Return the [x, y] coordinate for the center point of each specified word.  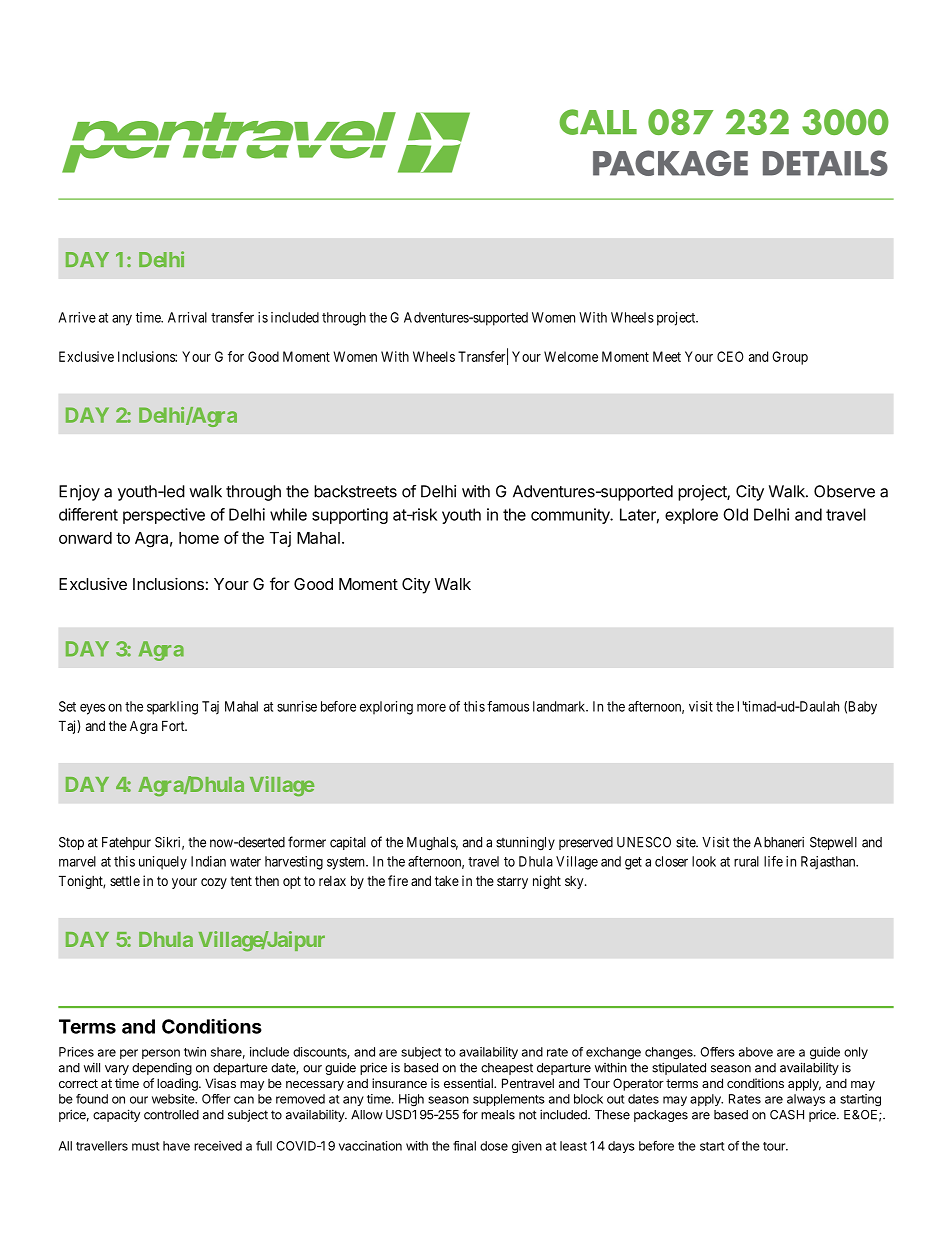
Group [790, 358]
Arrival [187, 317]
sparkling [172, 708]
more [431, 707]
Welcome [571, 356]
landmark [560, 706]
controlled [171, 1115]
